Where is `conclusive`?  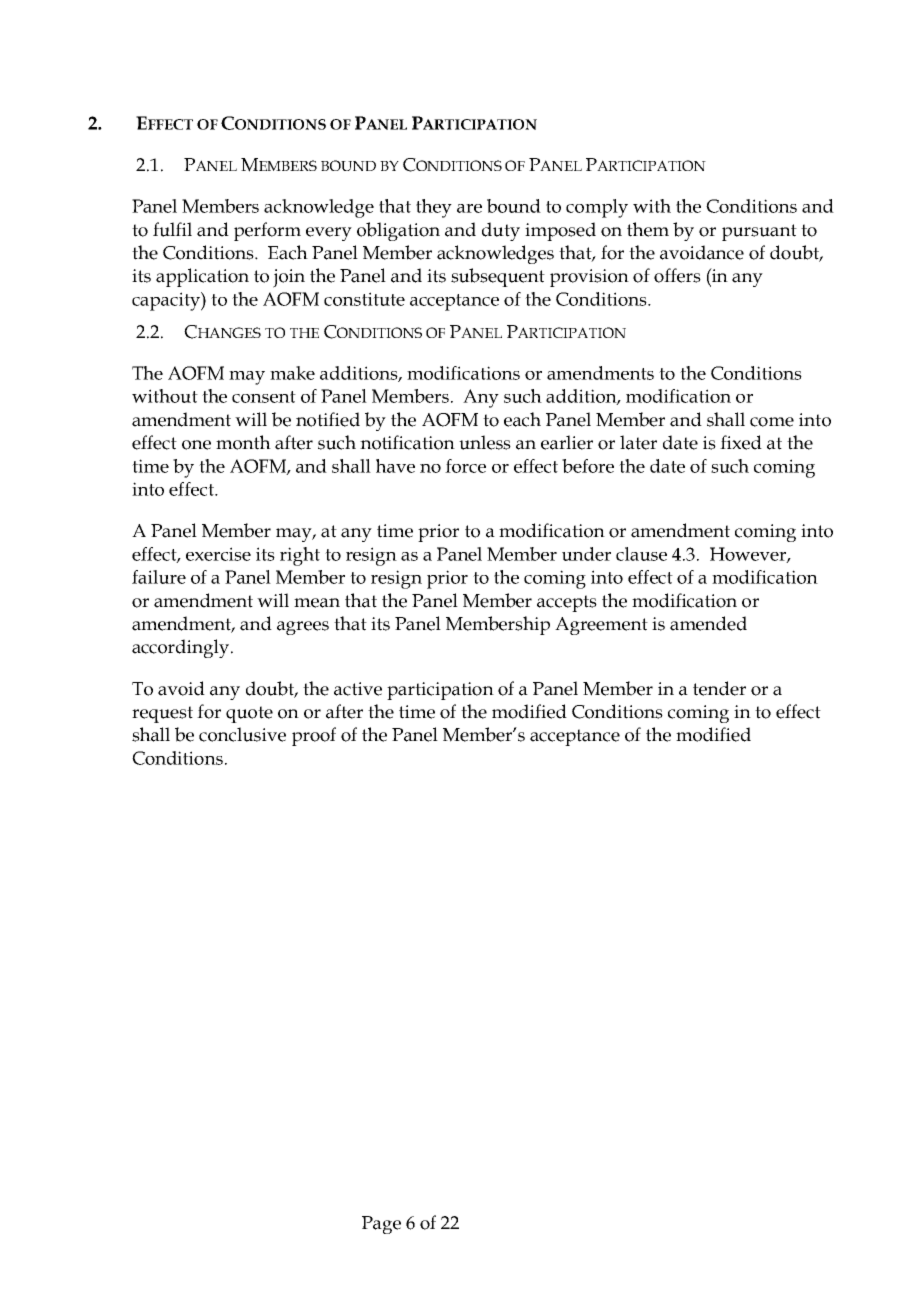 conclusive is located at coordinates (242, 734).
